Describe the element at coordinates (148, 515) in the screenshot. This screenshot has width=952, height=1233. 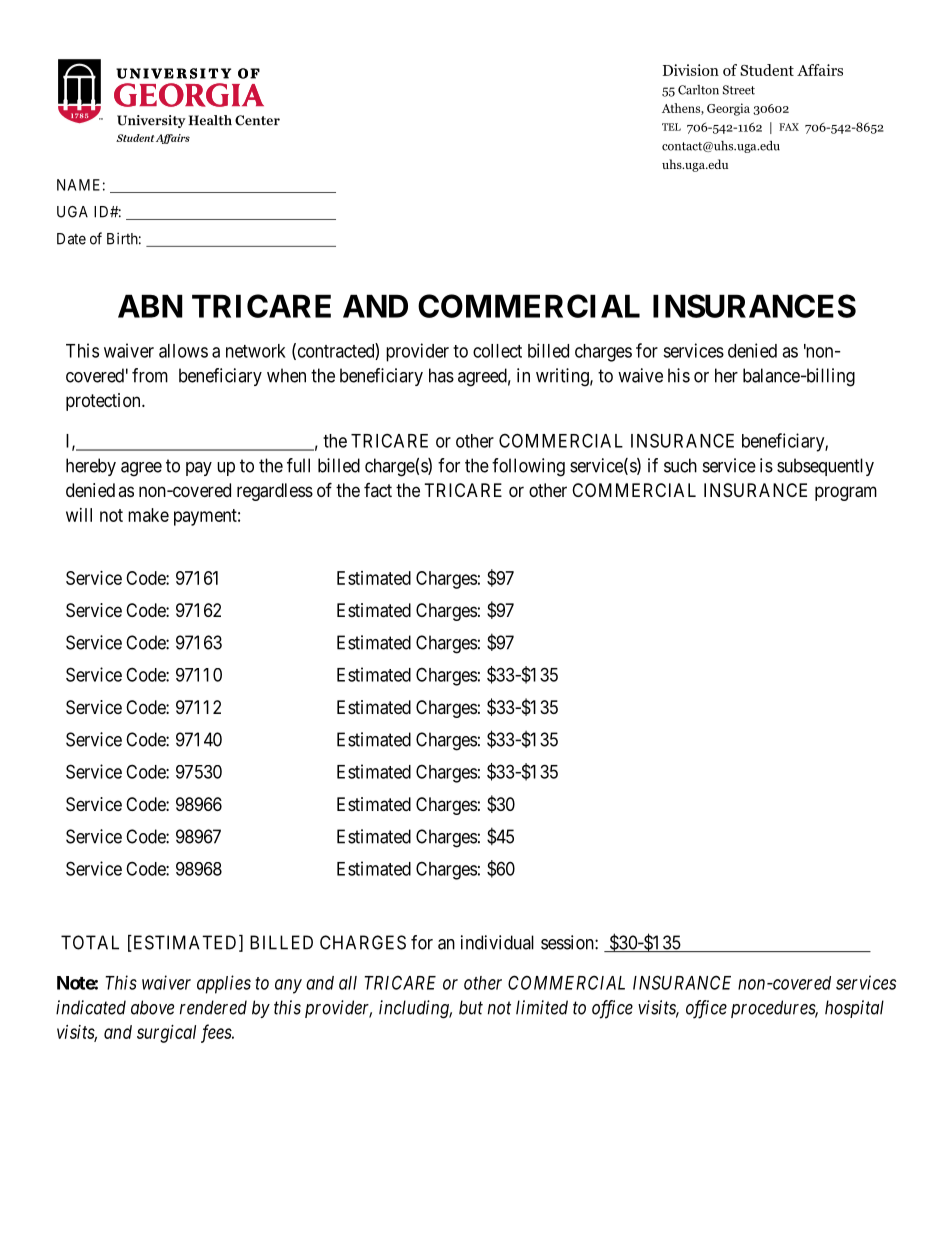
I see `make` at that location.
